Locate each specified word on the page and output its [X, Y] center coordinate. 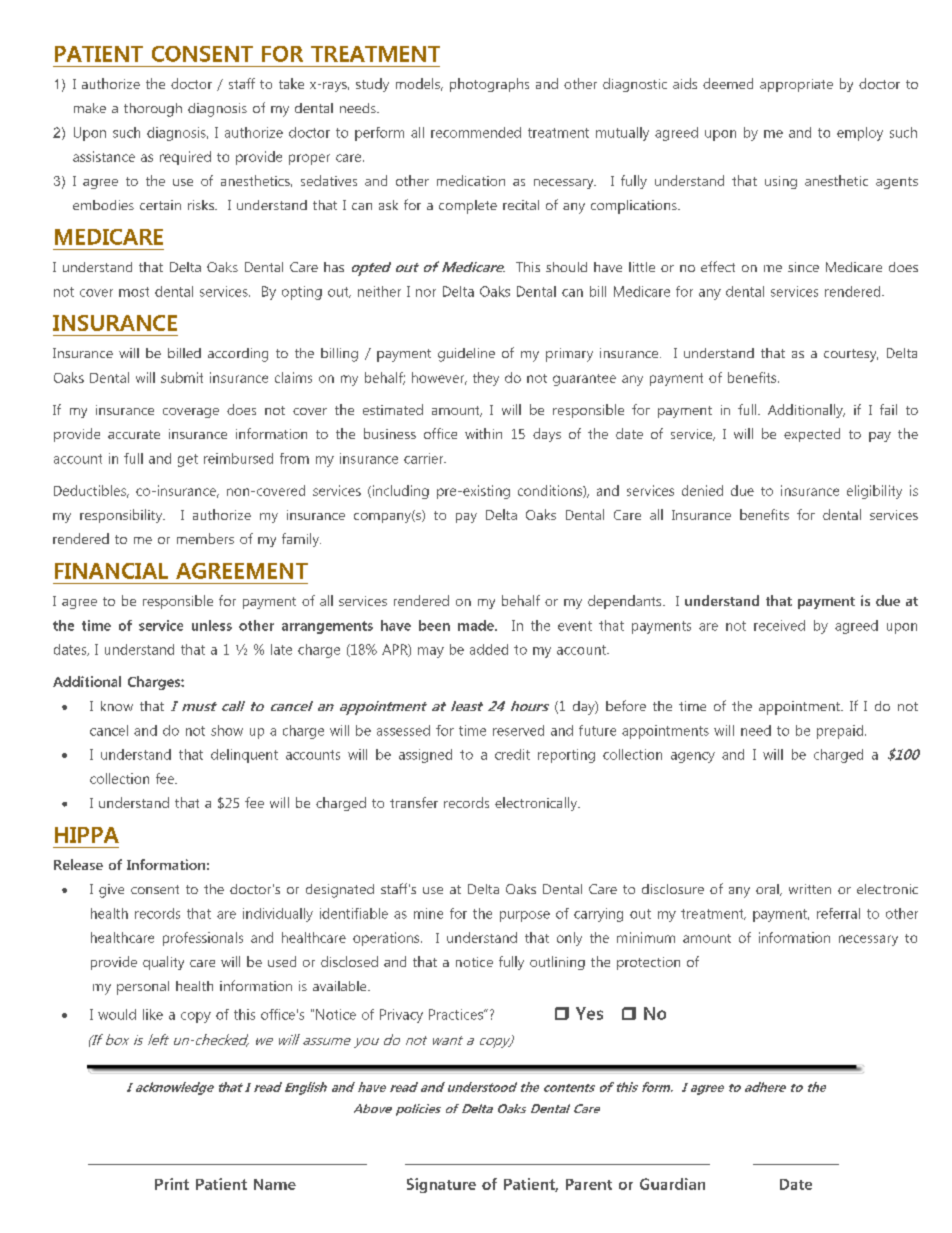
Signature [441, 1185]
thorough [153, 110]
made [477, 625]
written [810, 889]
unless [212, 625]
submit [182, 377]
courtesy [851, 355]
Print [172, 1184]
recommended [476, 132]
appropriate [796, 85]
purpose [525, 916]
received [779, 625]
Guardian [672, 1184]
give [111, 891]
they [486, 379]
